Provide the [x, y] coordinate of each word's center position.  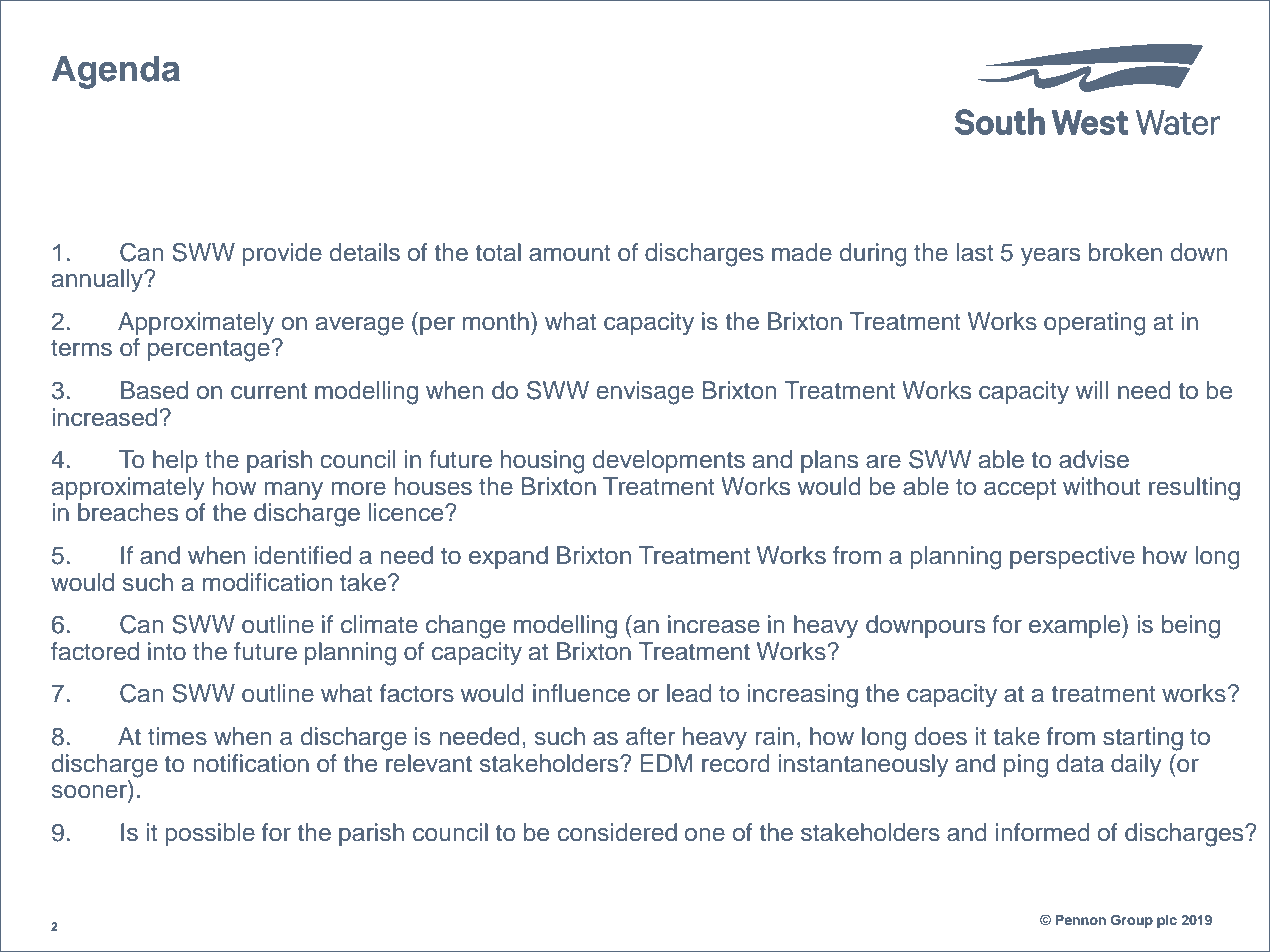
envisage [645, 393]
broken [1125, 252]
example [1076, 626]
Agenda [116, 72]
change [465, 627]
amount [570, 253]
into [167, 651]
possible [210, 834]
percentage [210, 351]
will [1092, 390]
